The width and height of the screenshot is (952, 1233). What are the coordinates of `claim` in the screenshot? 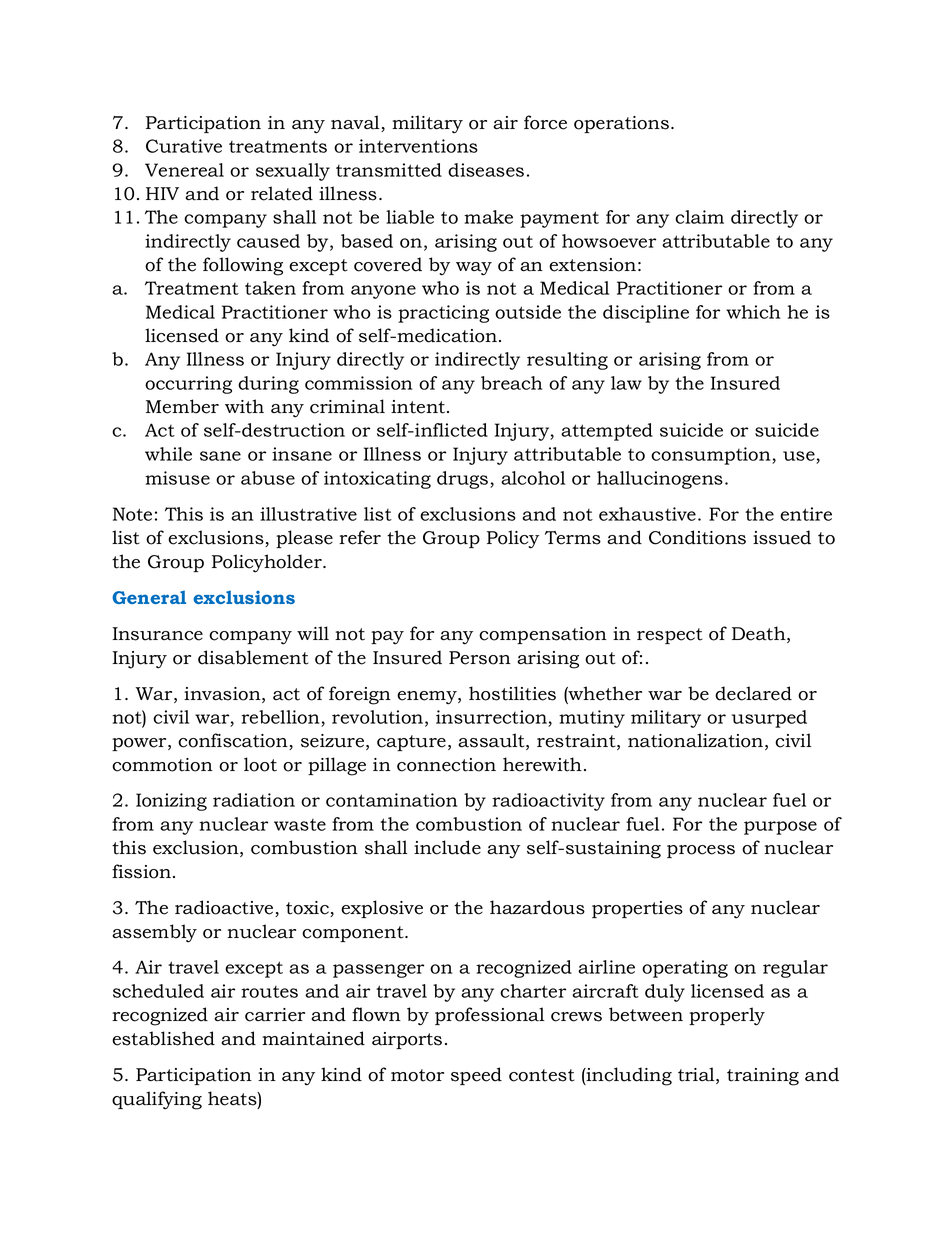 It's located at (699, 217).
